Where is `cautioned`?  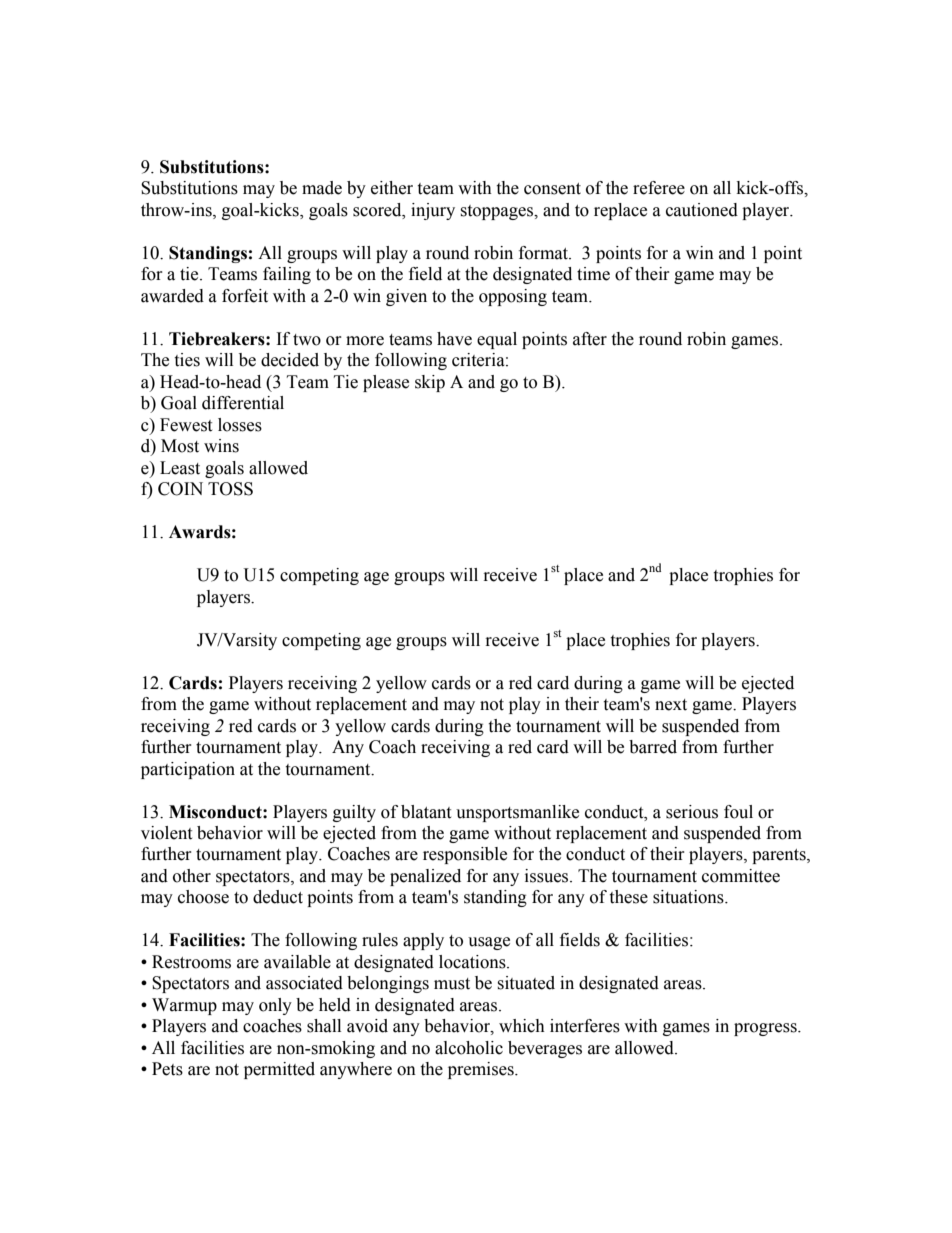 cautioned is located at coordinates (702, 210).
